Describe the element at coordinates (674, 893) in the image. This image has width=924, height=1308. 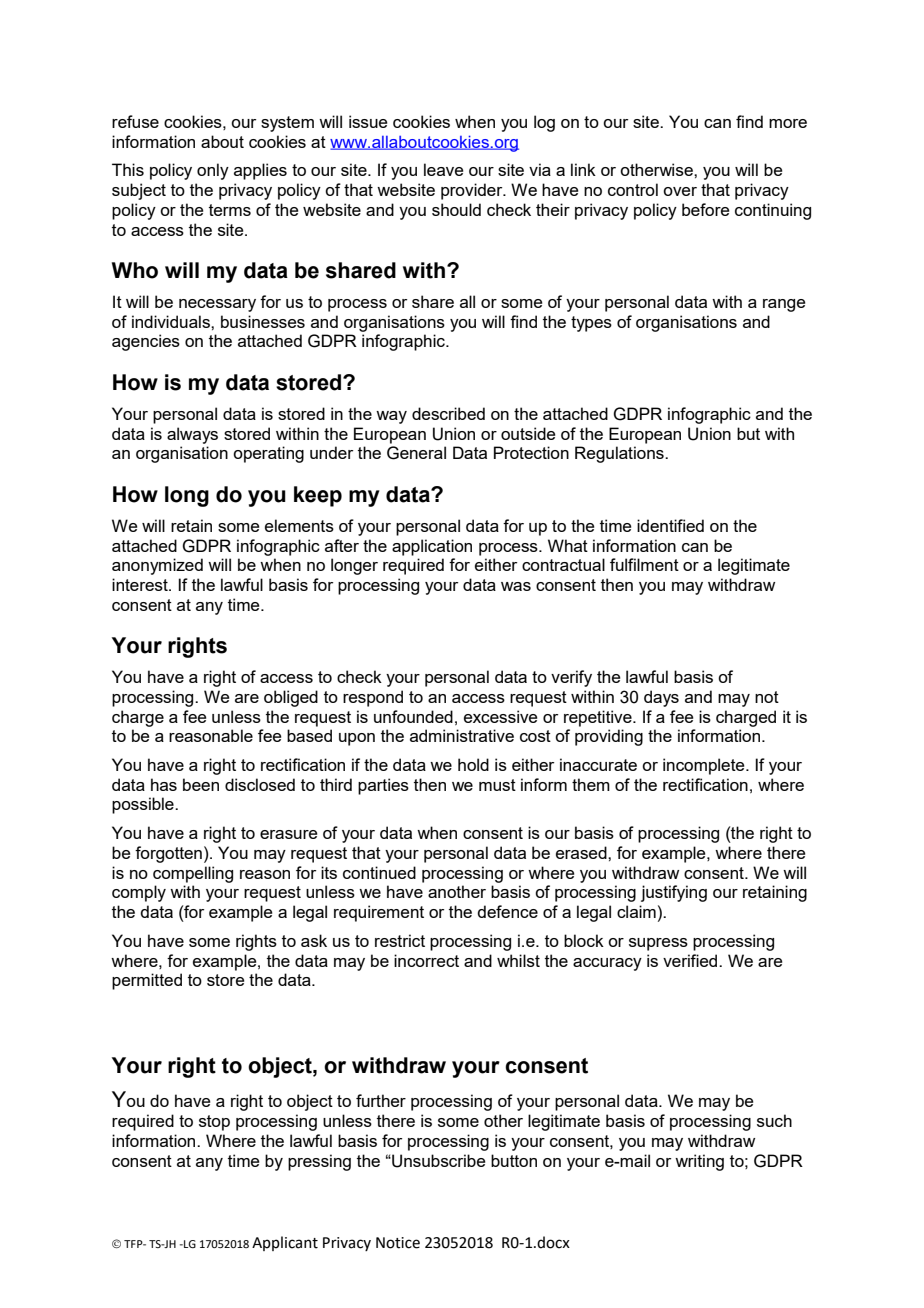
I see `justifying` at that location.
